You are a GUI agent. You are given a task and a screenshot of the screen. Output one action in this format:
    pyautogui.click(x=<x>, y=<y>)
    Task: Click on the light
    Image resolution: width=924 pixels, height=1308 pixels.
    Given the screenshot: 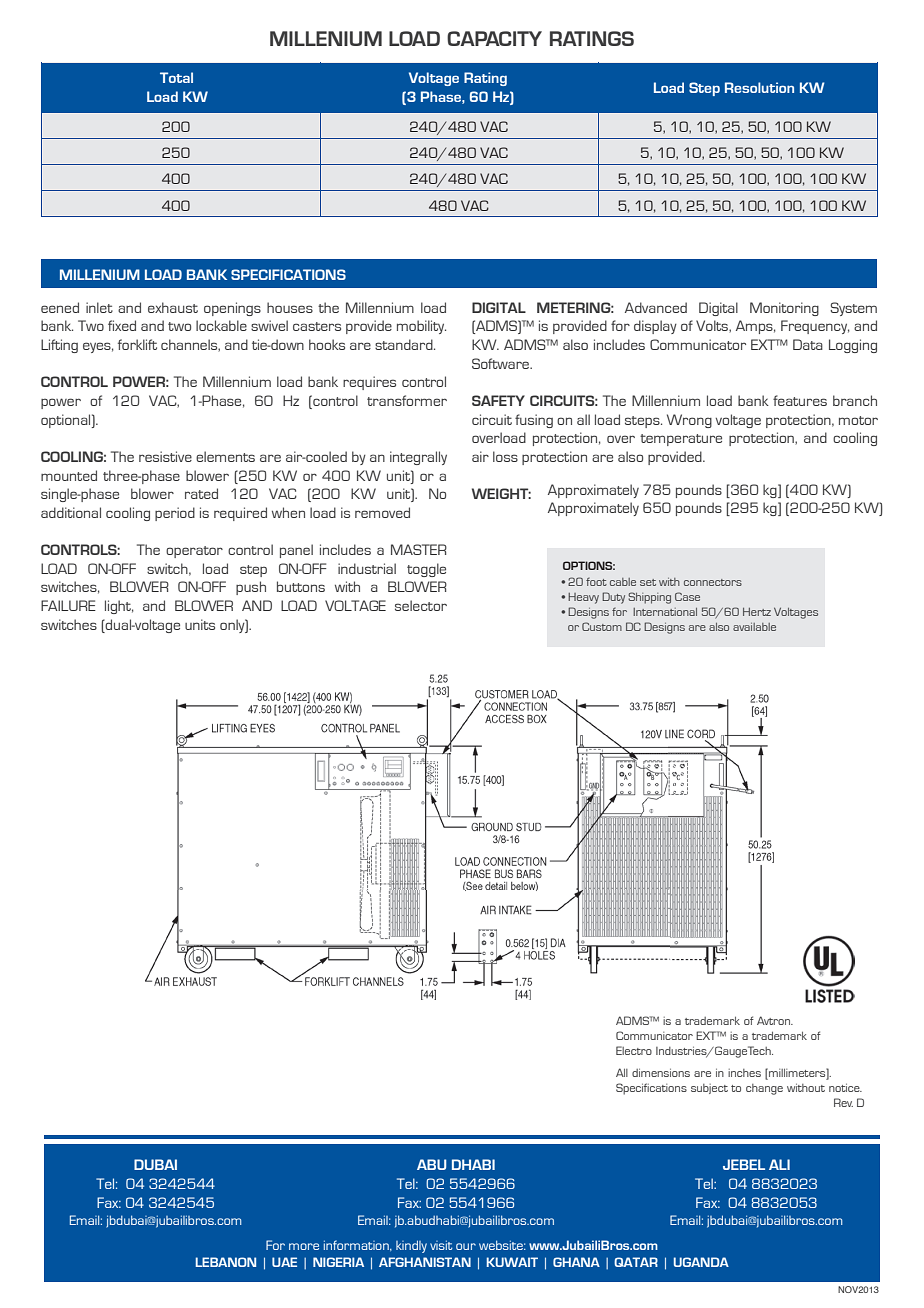 What is the action you would take?
    pyautogui.click(x=119, y=607)
